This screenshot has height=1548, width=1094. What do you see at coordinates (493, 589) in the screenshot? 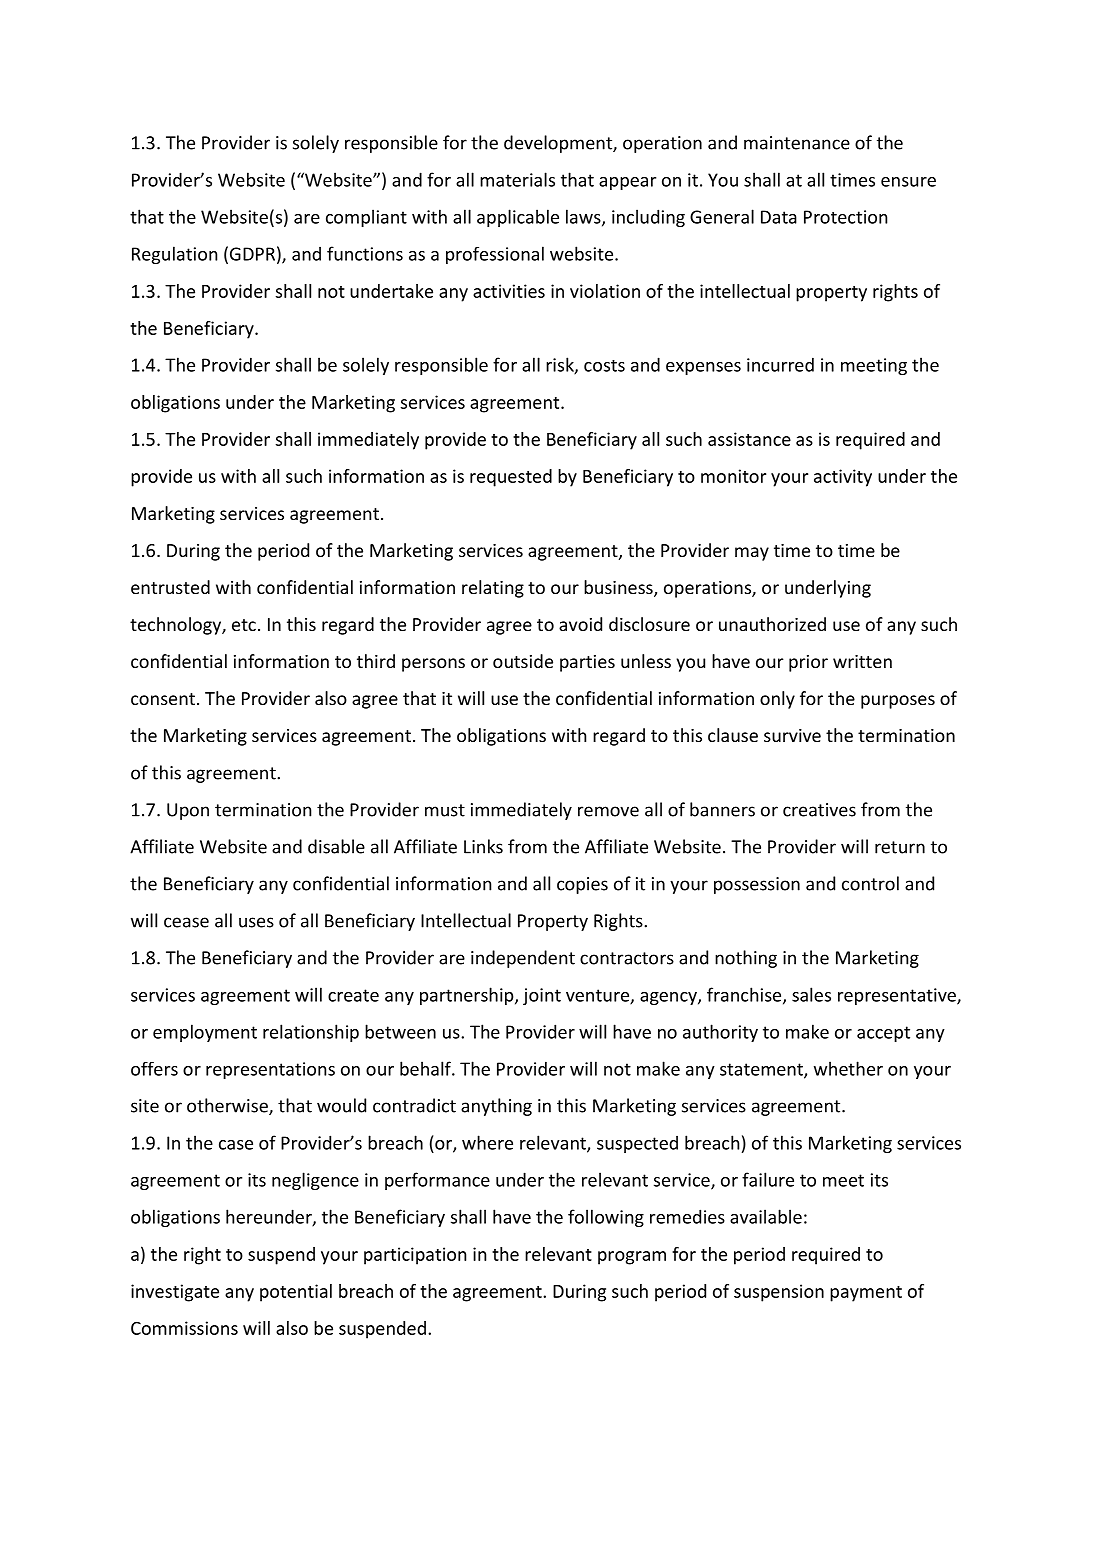
I see `relating` at bounding box center [493, 589].
